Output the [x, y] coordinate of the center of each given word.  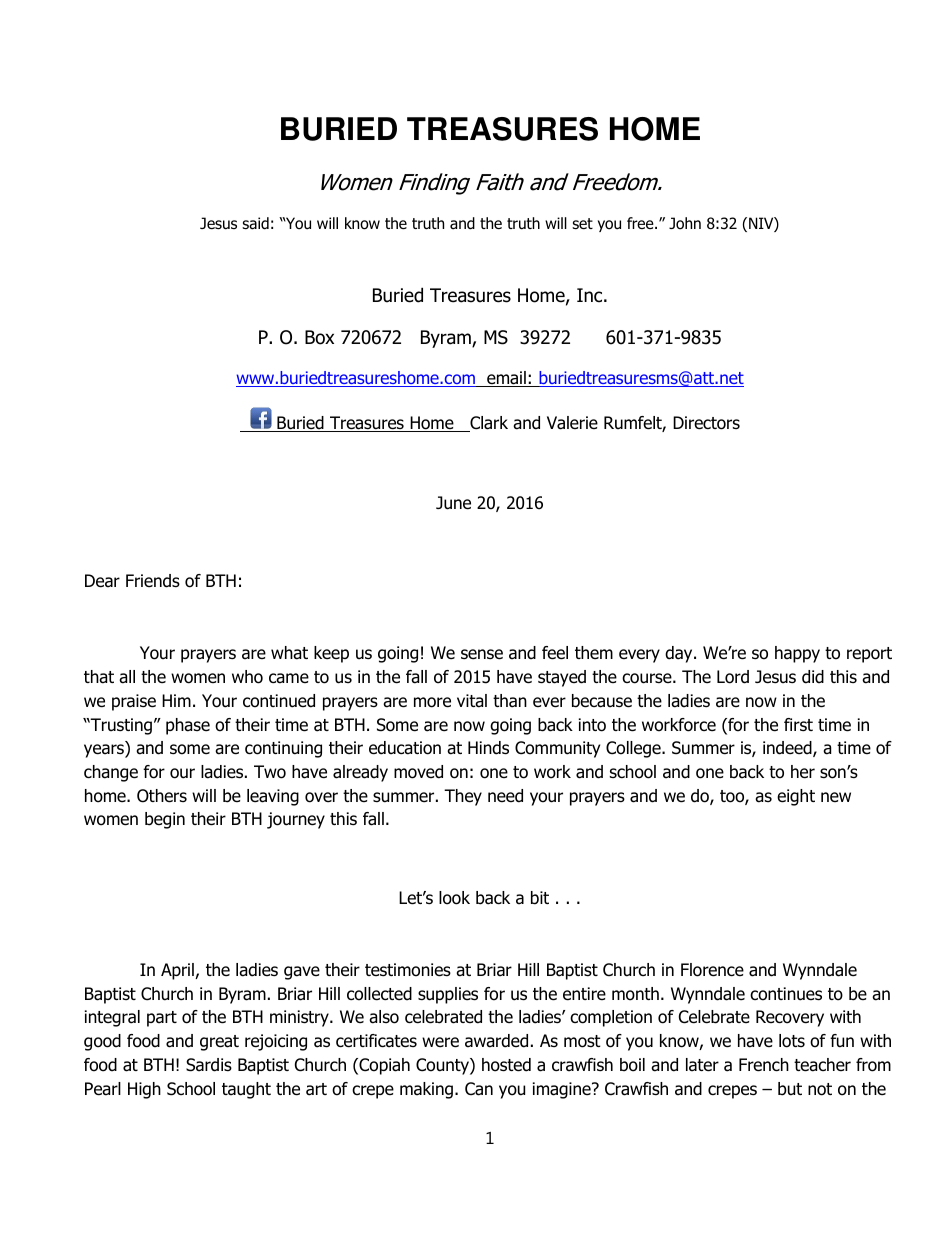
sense [482, 654]
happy [797, 654]
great [219, 1043]
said [255, 223]
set [582, 223]
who [247, 677]
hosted [506, 1065]
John [685, 223]
